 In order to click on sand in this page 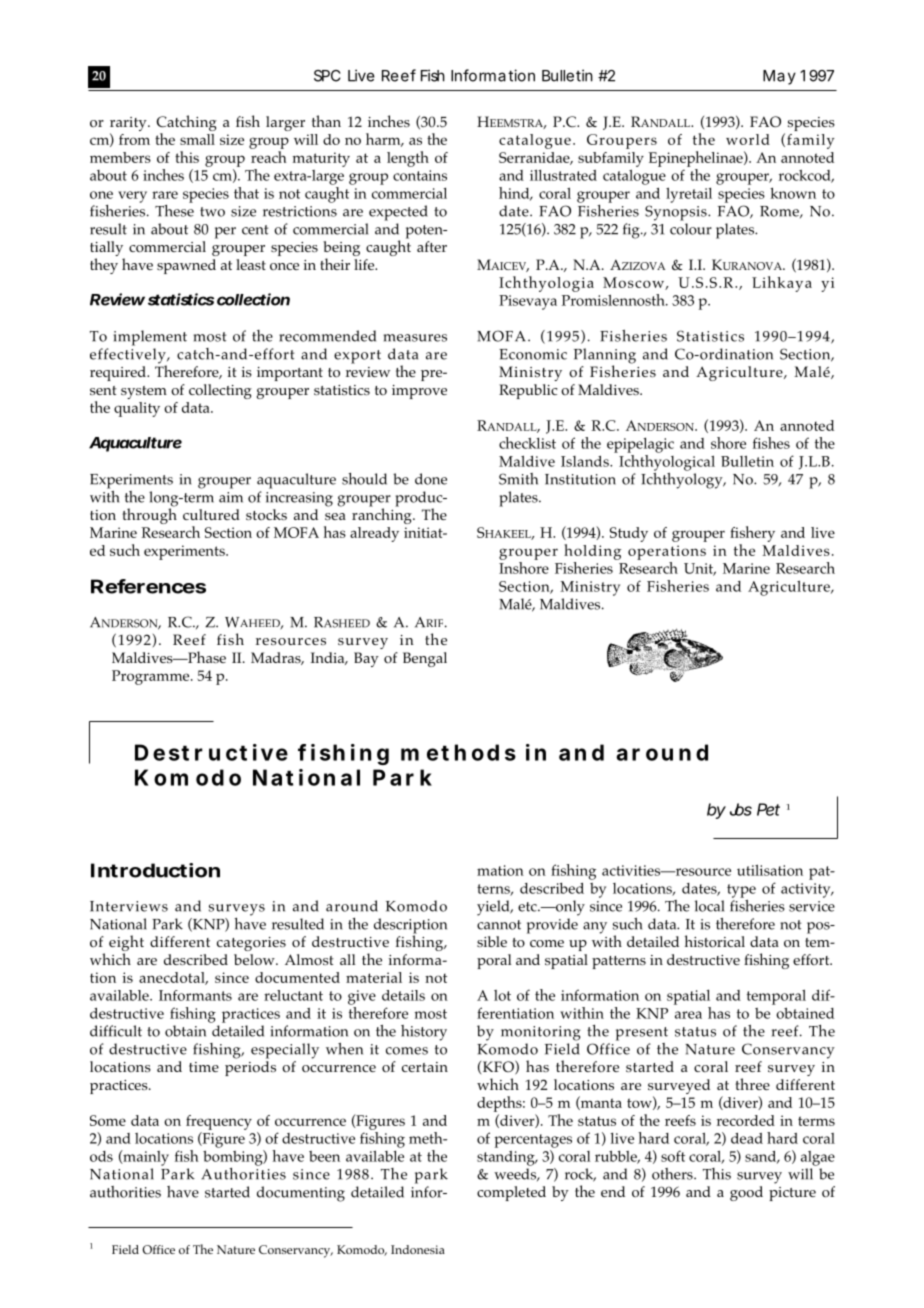, I will do `click(762, 1157)`.
